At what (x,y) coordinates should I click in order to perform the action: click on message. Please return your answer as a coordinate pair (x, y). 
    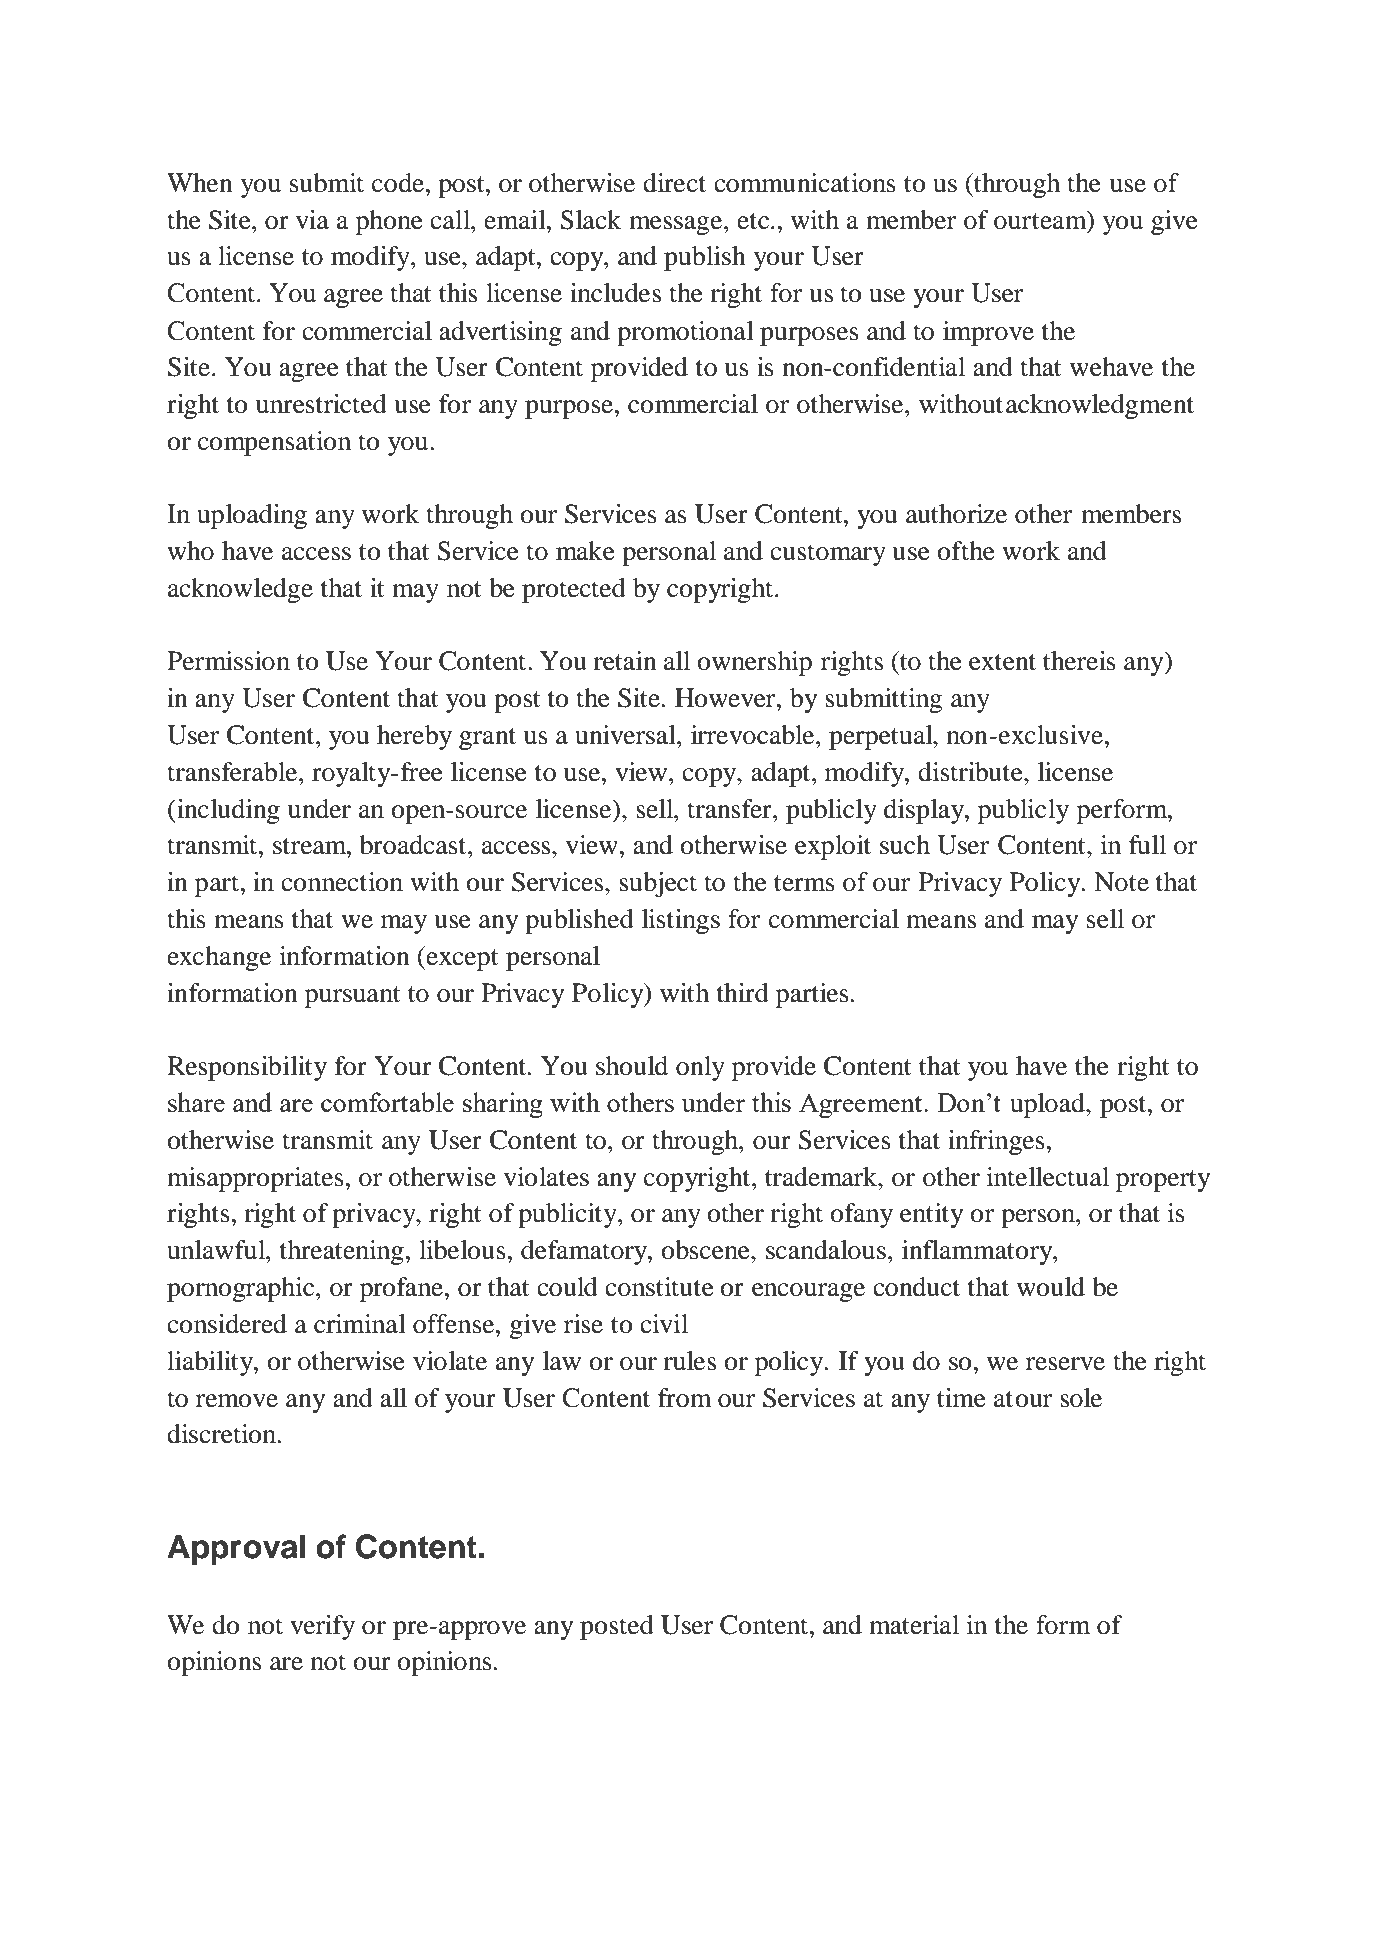
    Looking at the image, I should click on (677, 225).
